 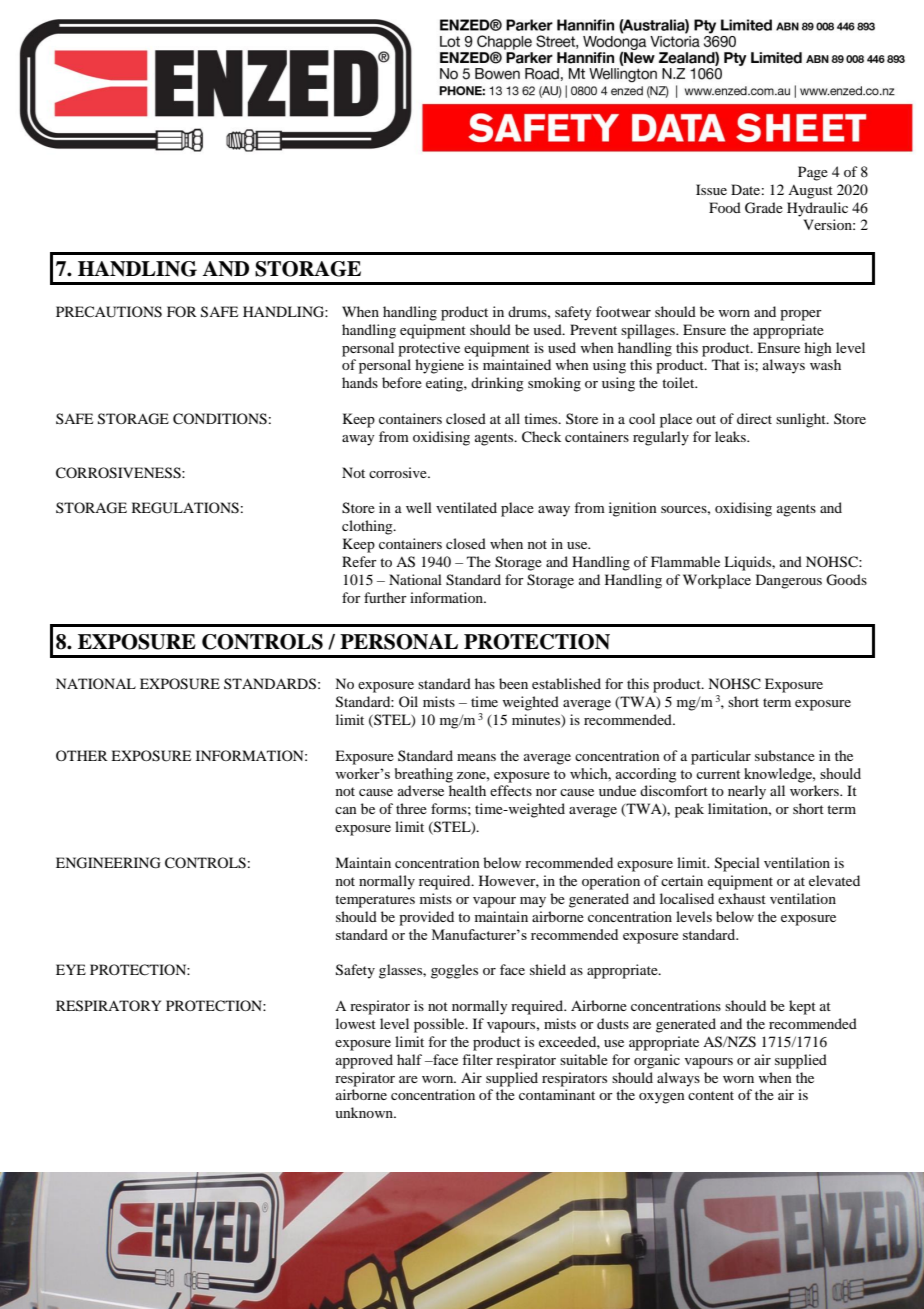 I want to click on ventilated, so click(x=466, y=507).
